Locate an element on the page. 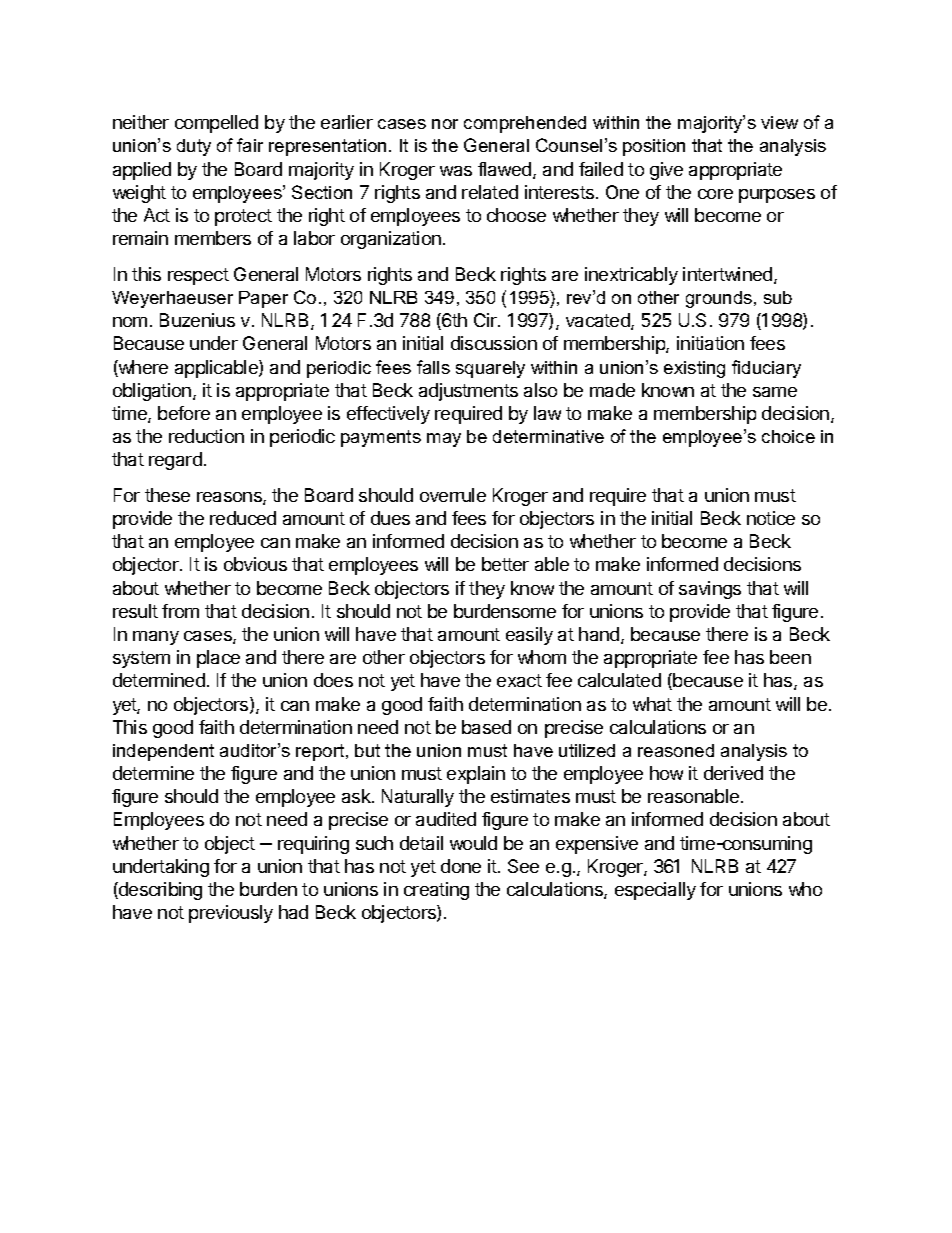 The height and width of the page is (1233, 952). what is located at coordinates (652, 704).
